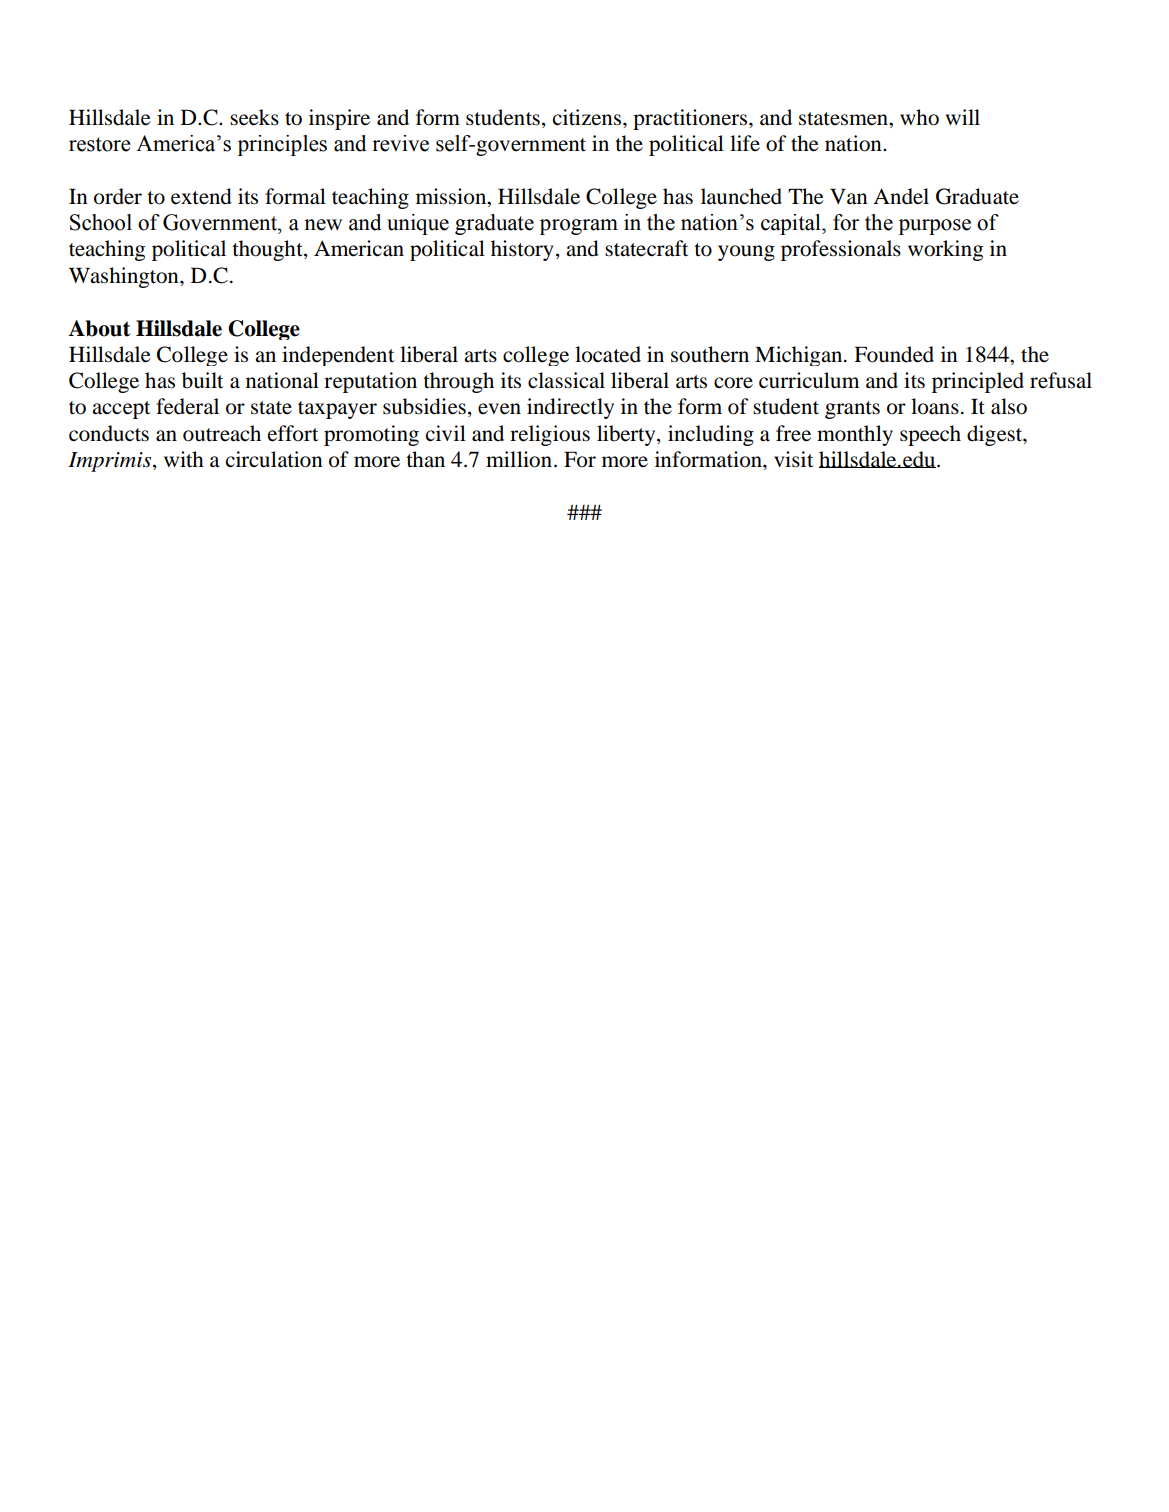 The image size is (1169, 1512). I want to click on history, so click(522, 250).
